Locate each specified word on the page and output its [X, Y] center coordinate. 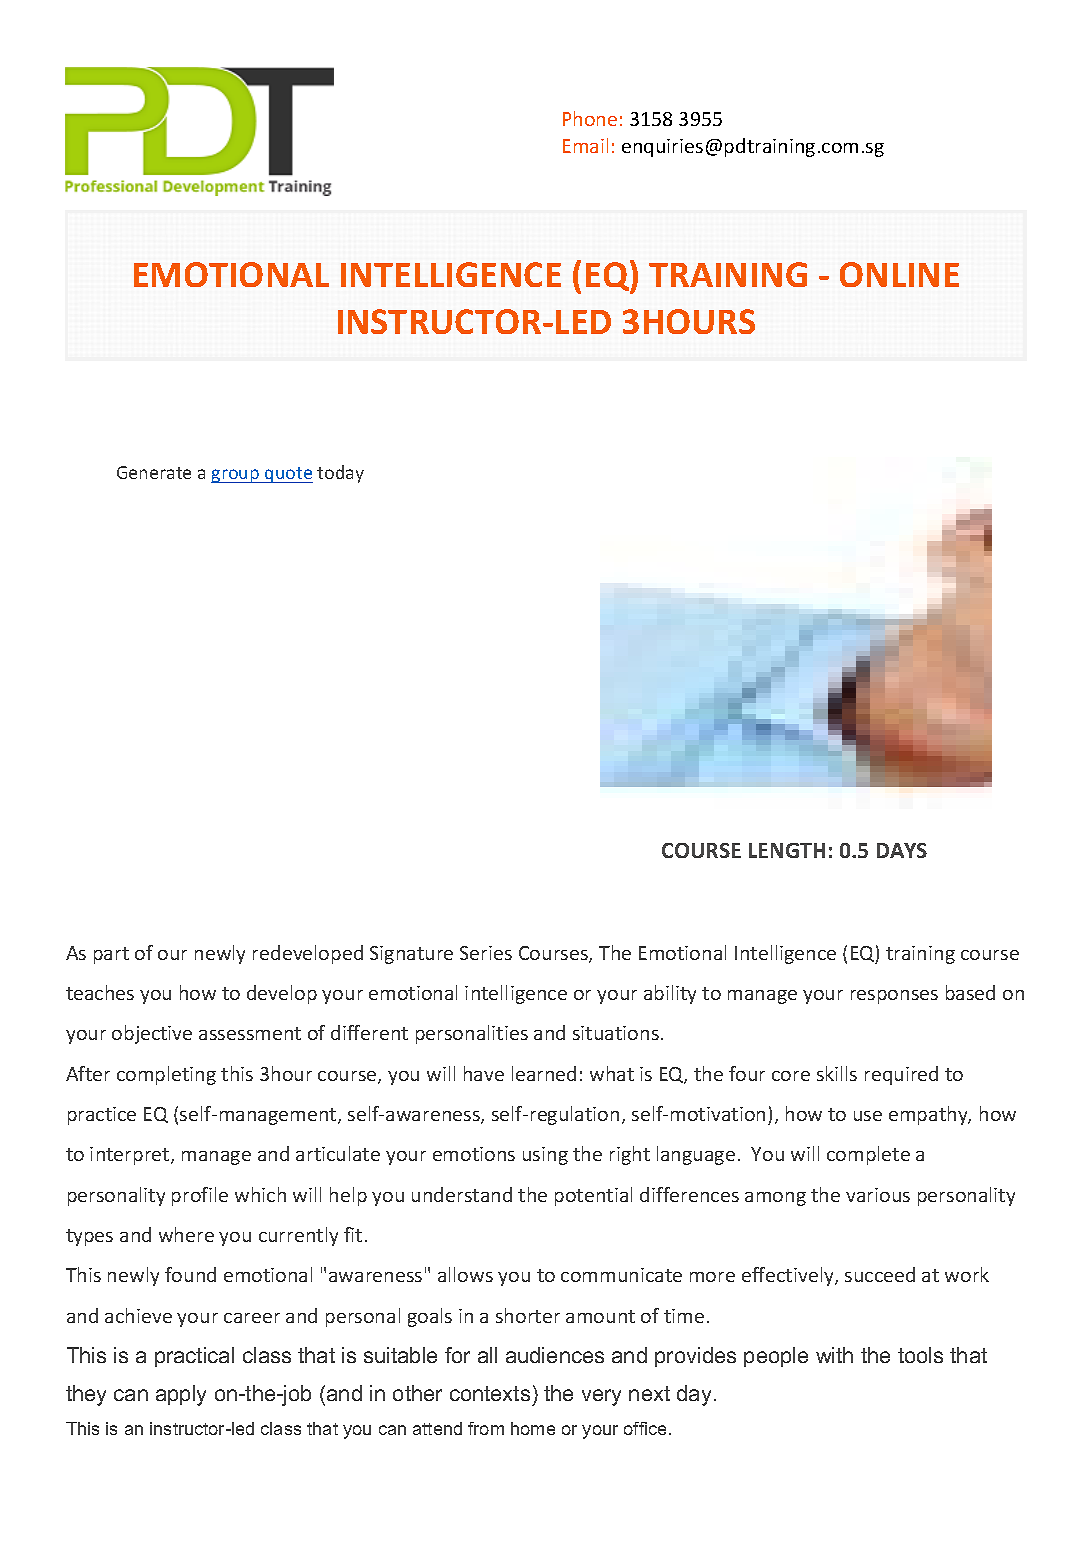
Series [486, 953]
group [236, 476]
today [340, 474]
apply [181, 1395]
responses [894, 997]
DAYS [902, 850]
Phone [590, 118]
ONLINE [899, 274]
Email [585, 145]
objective [152, 1034]
